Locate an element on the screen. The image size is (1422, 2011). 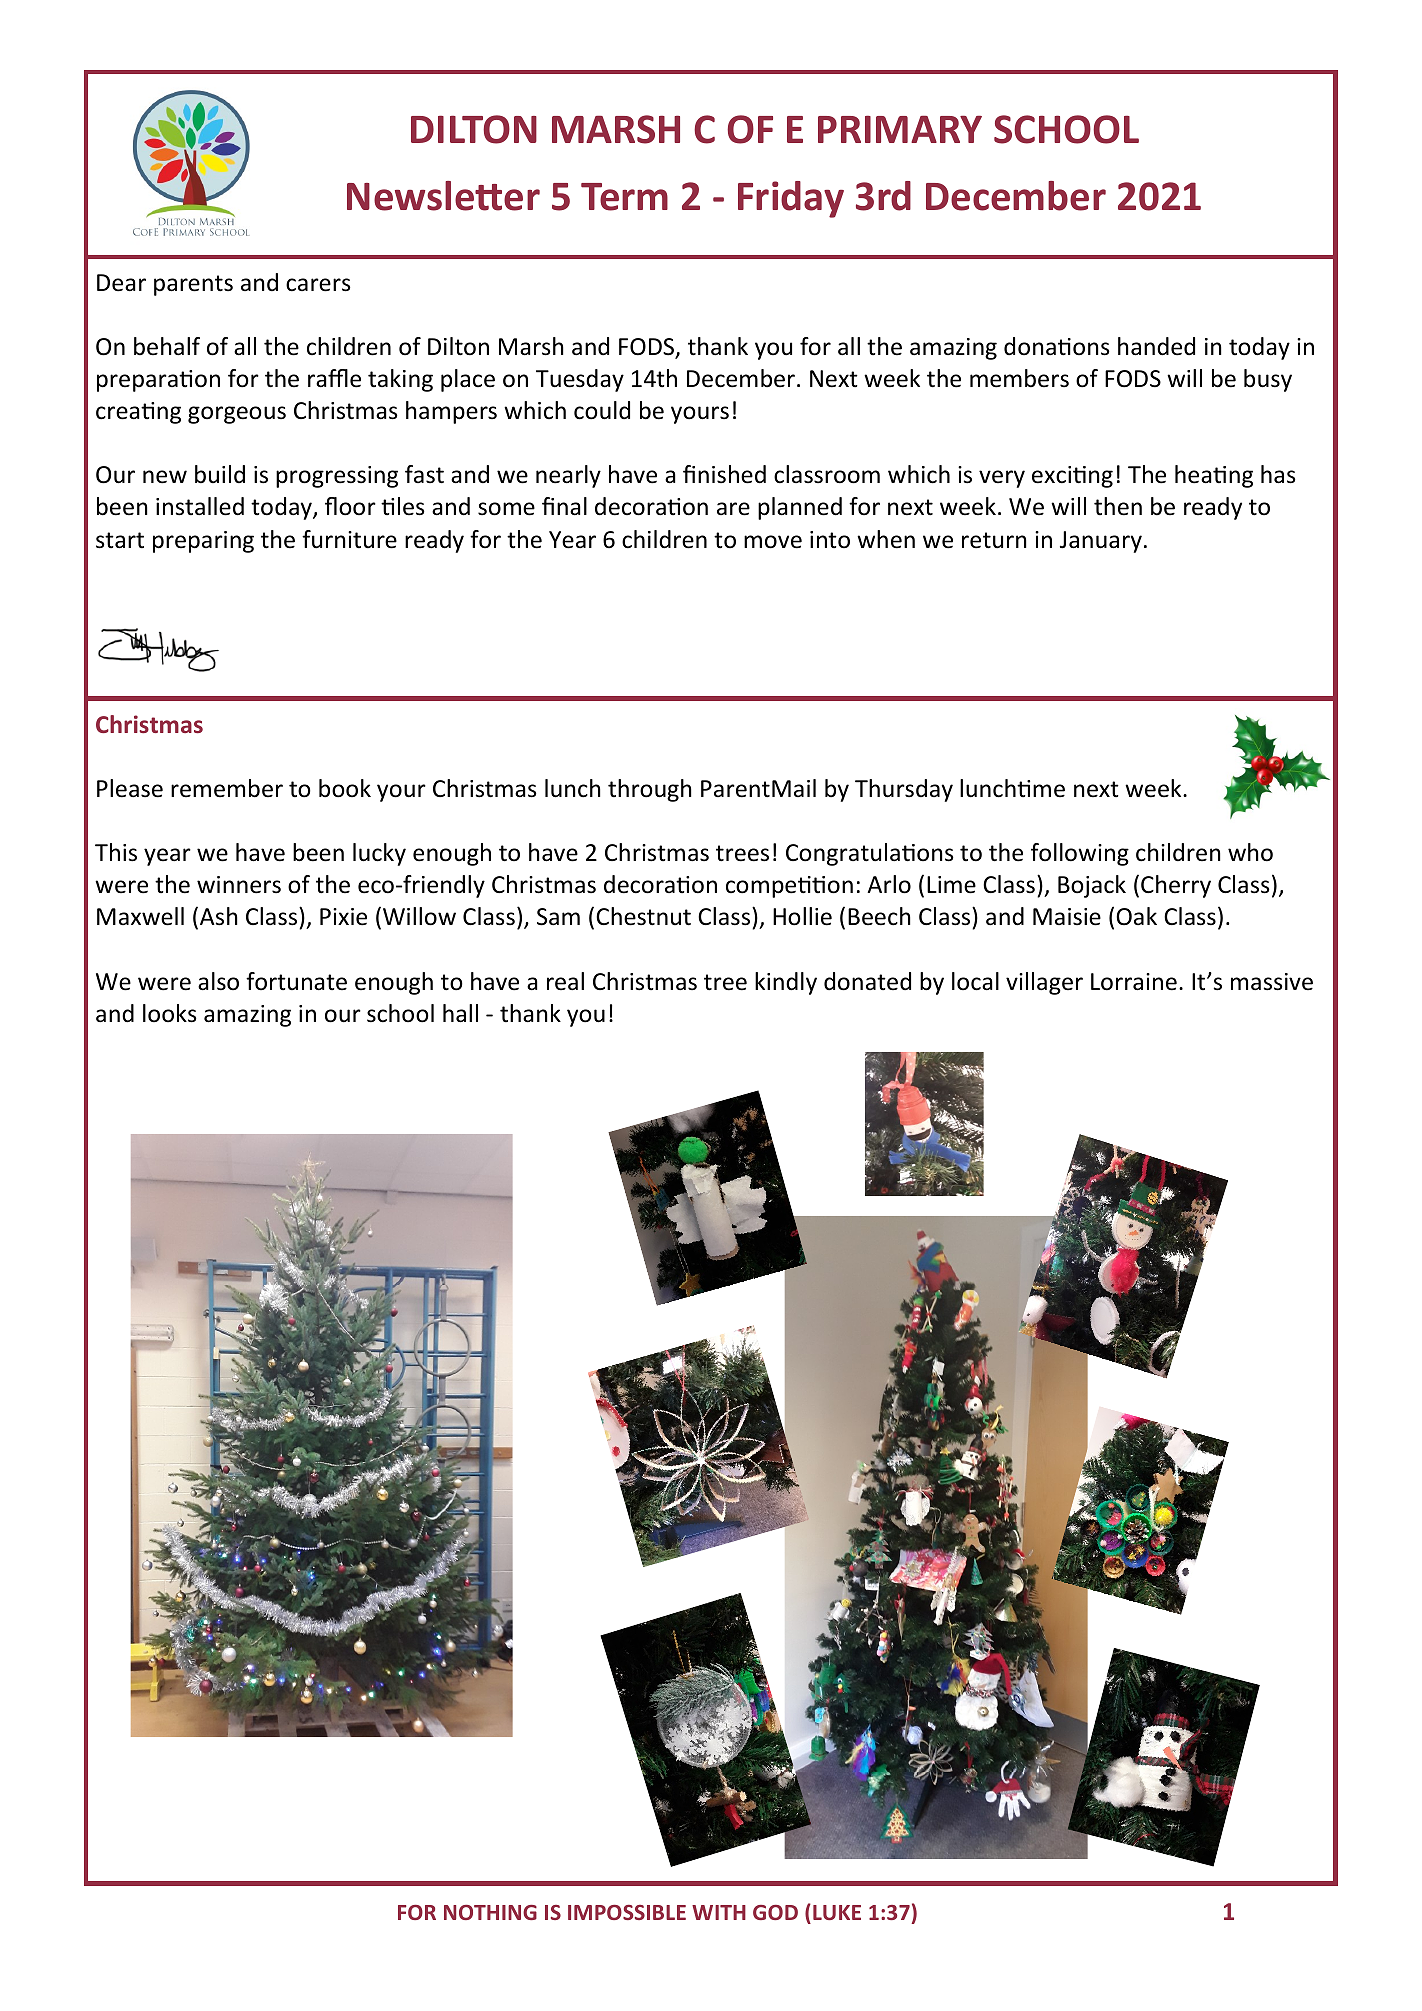
WITH is located at coordinates (719, 1912).
